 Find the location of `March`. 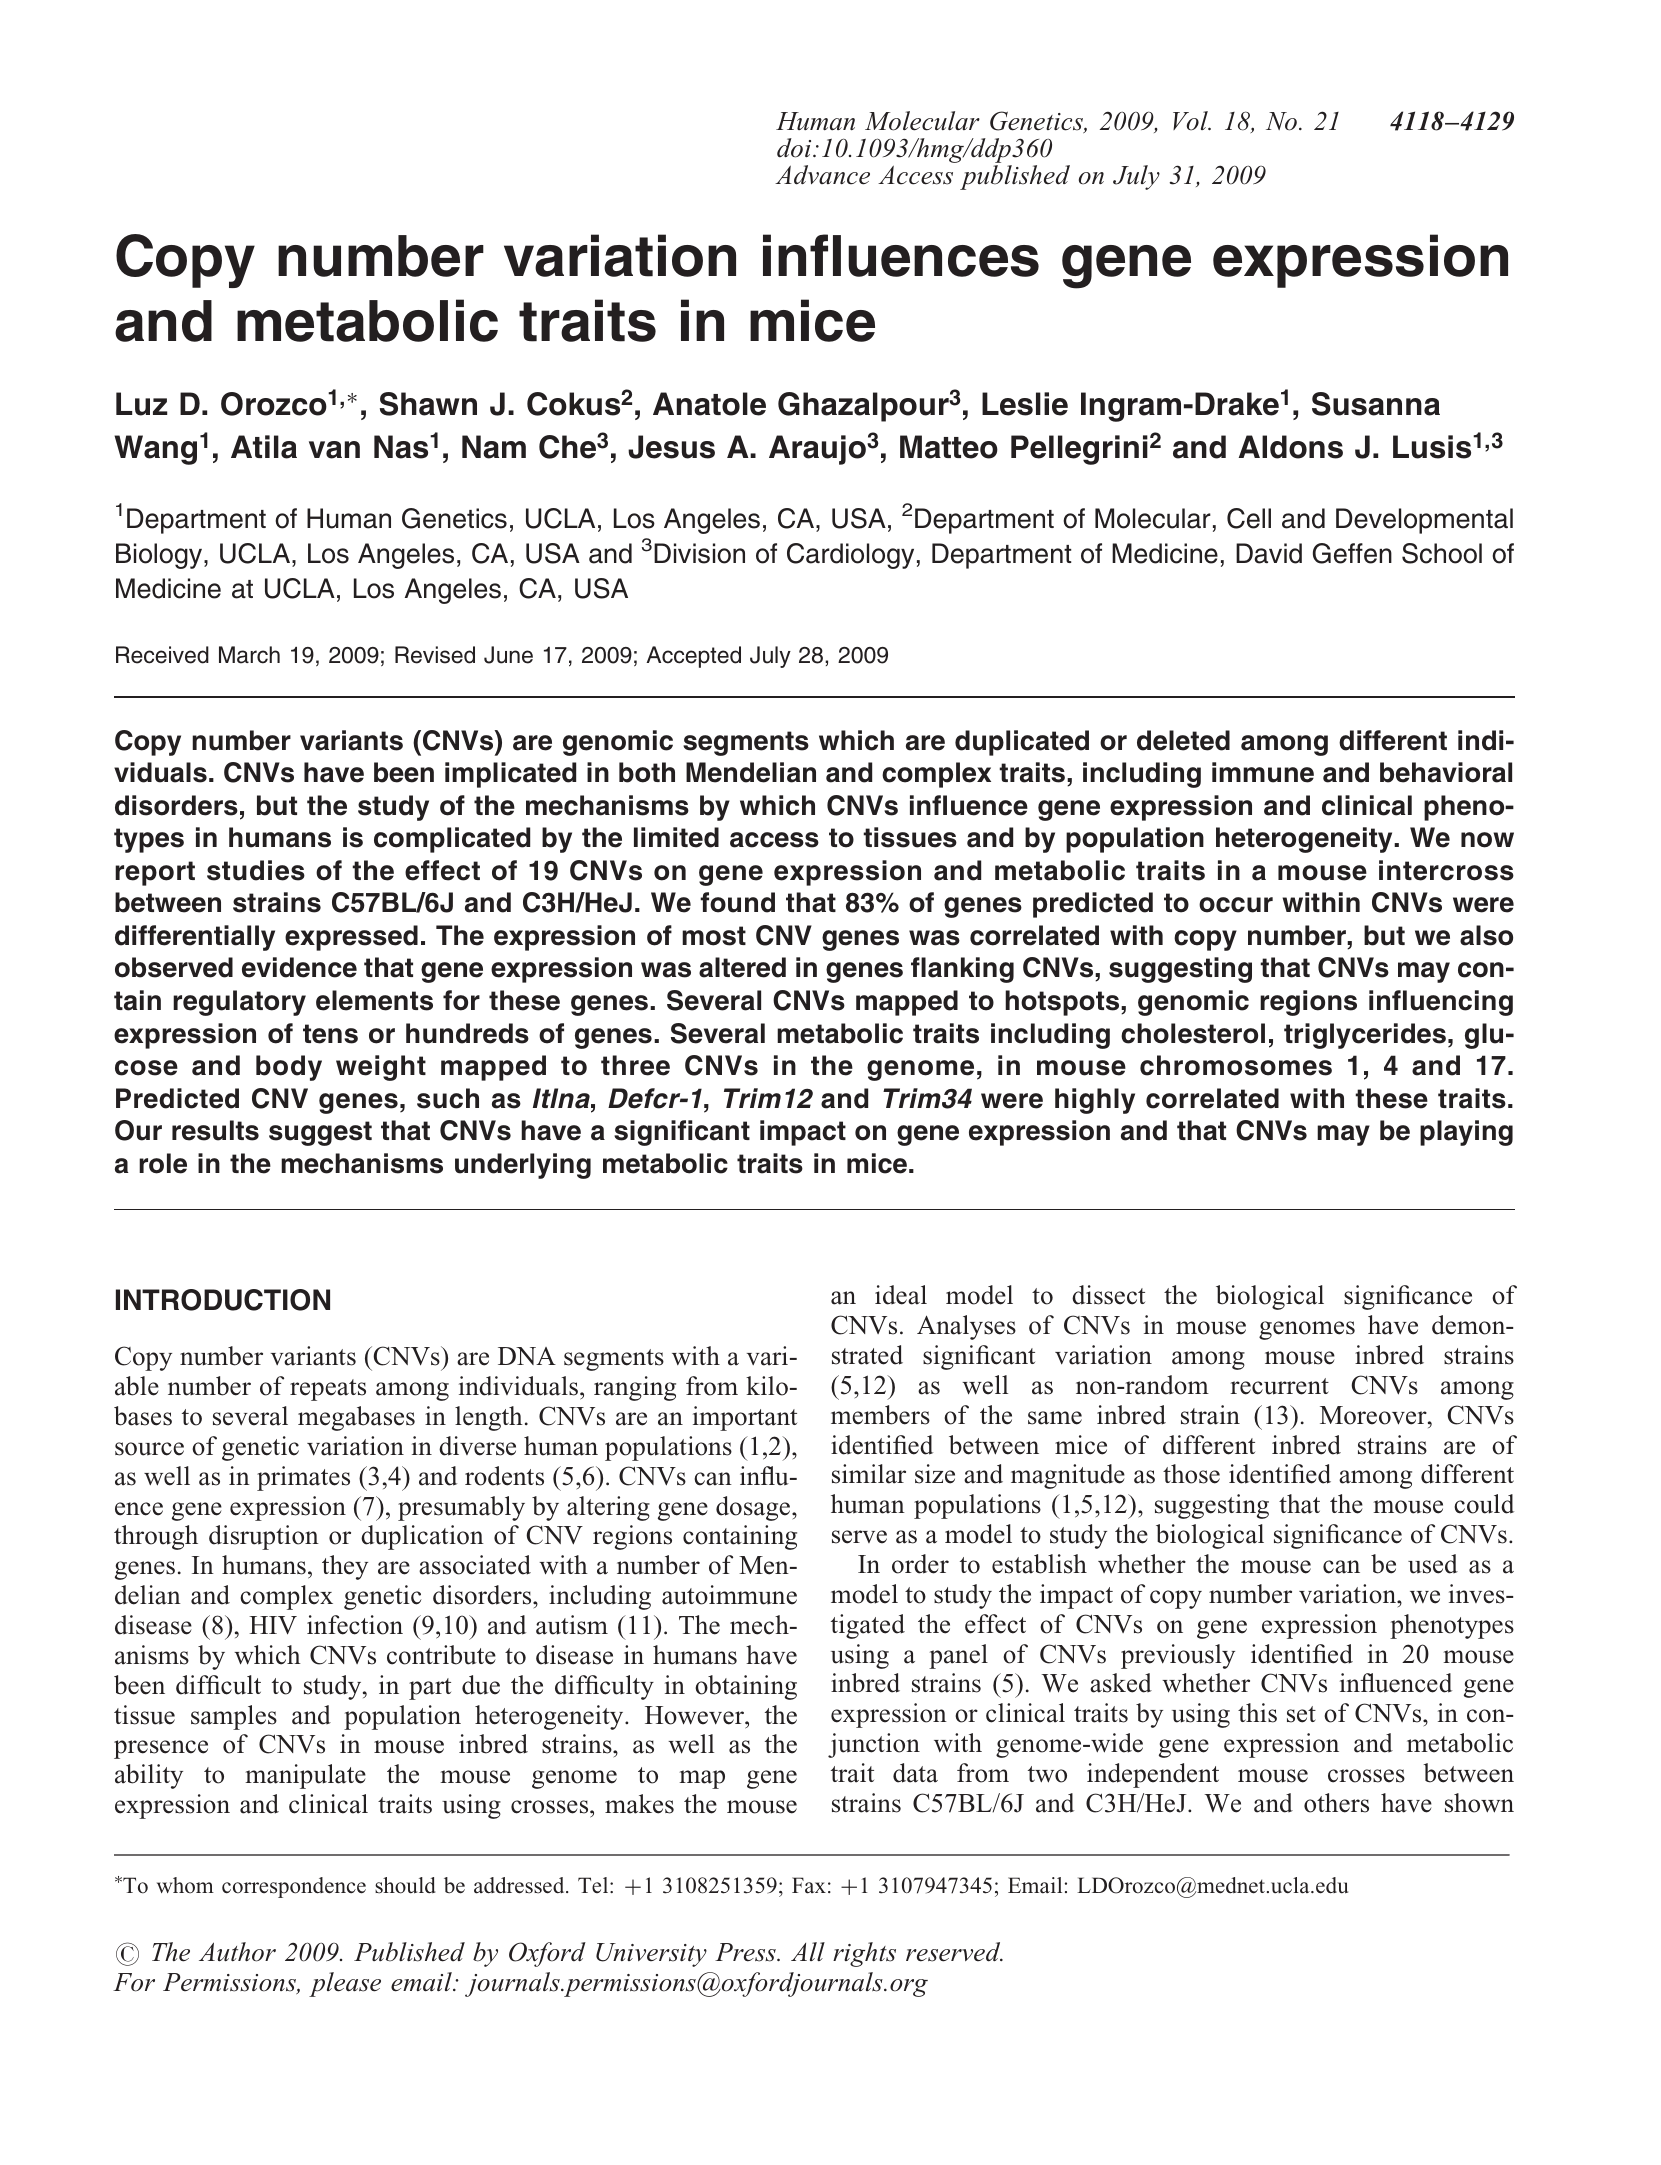

March is located at coordinates (249, 655).
